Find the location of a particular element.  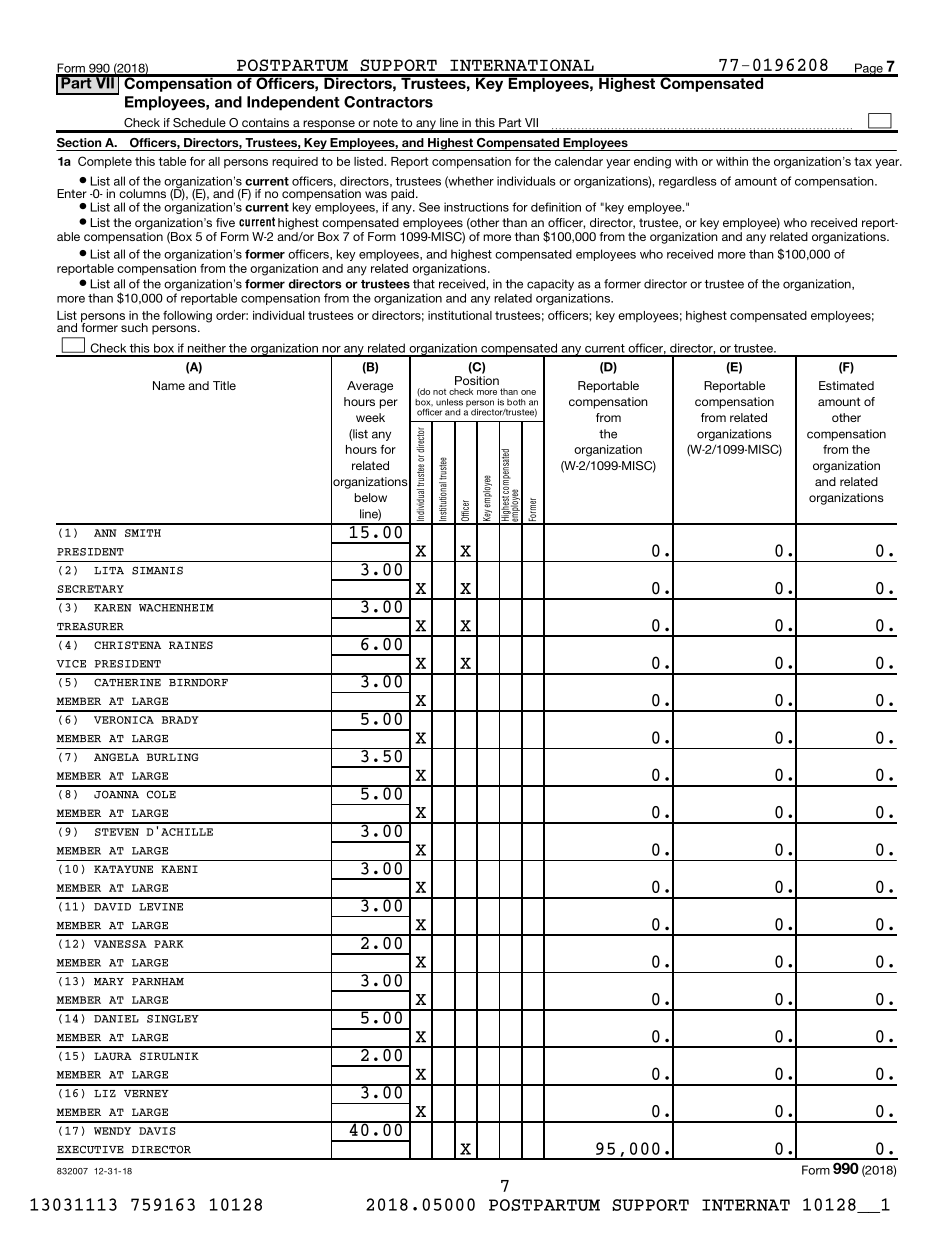

WENDY is located at coordinates (112, 1131).
